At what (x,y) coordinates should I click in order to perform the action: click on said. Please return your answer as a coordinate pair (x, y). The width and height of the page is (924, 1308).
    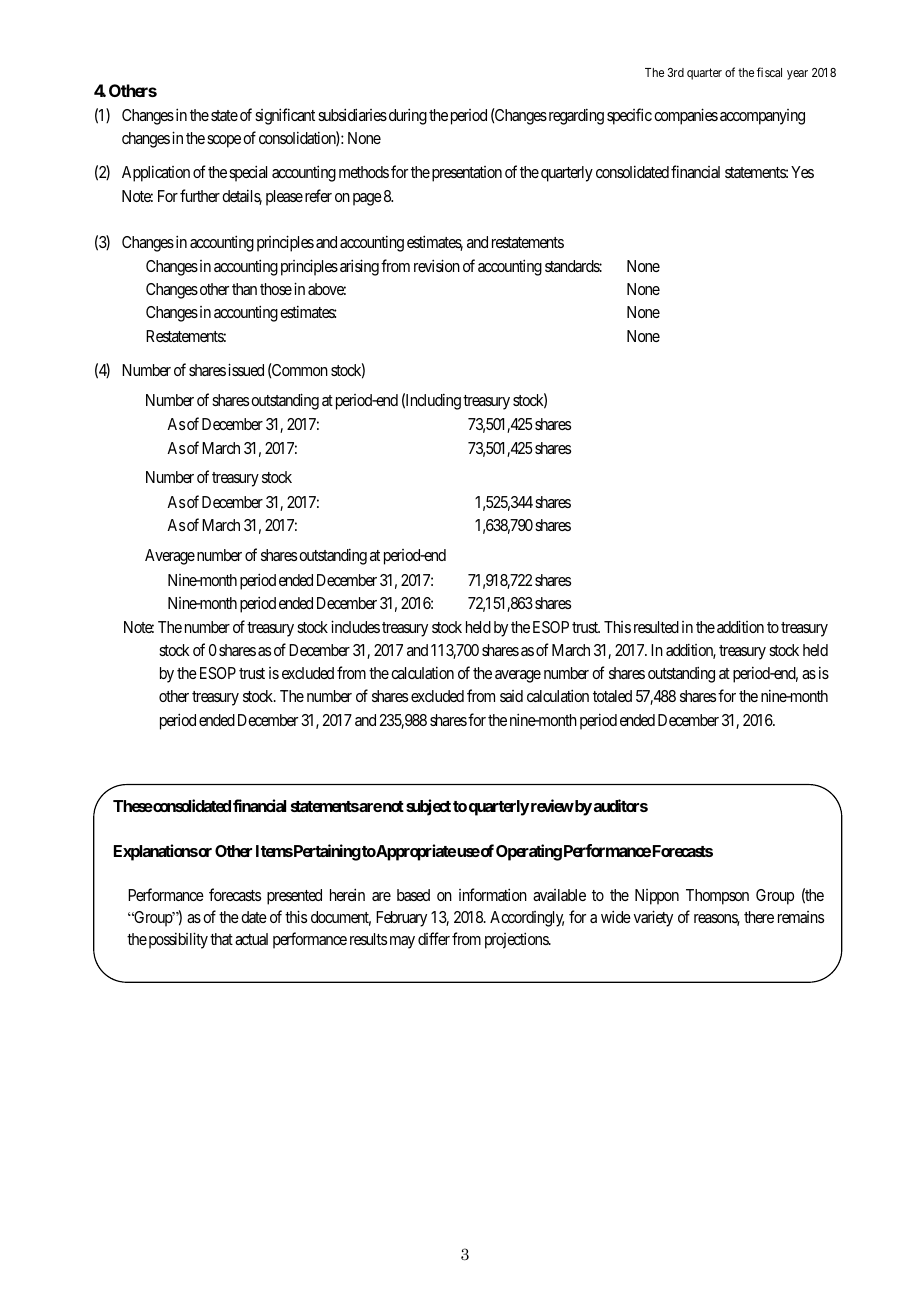
    Looking at the image, I should click on (511, 696).
